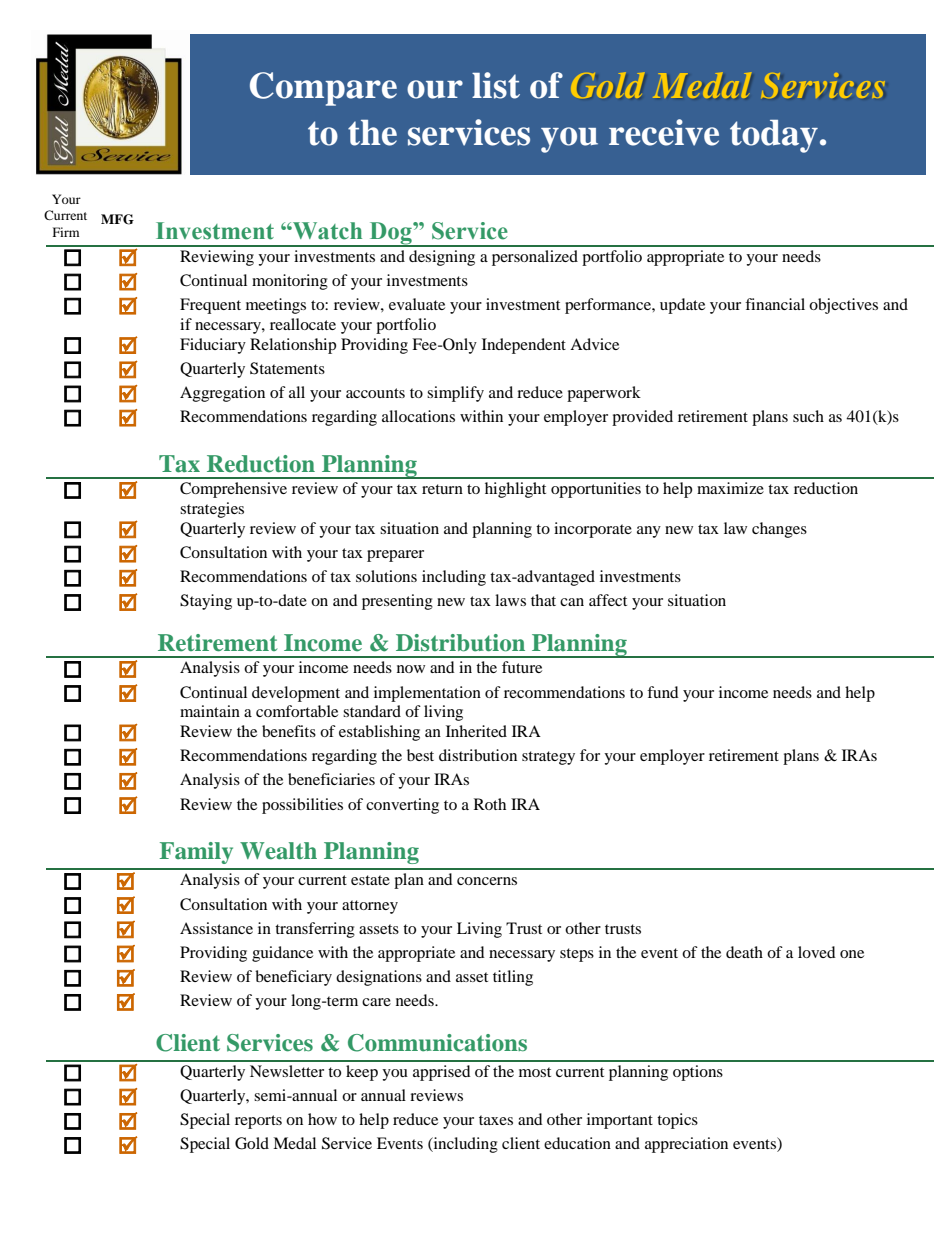  What do you see at coordinates (455, 394) in the screenshot?
I see `simplify` at bounding box center [455, 394].
